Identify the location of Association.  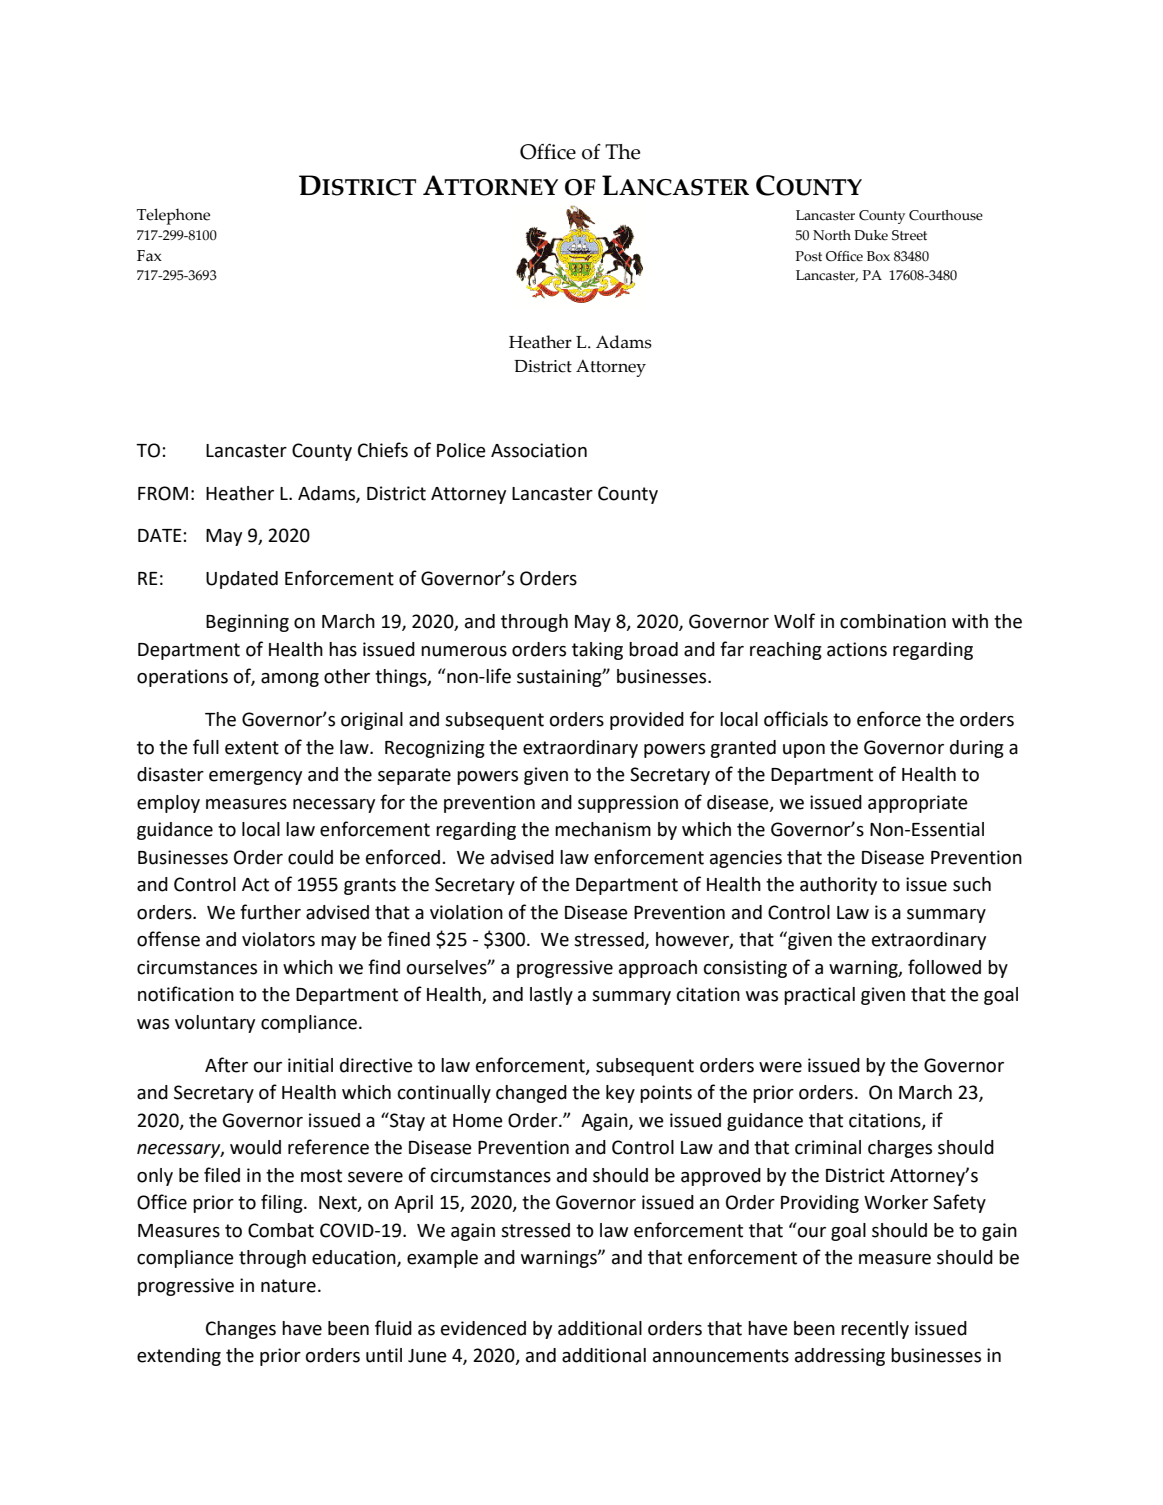
(539, 450).
